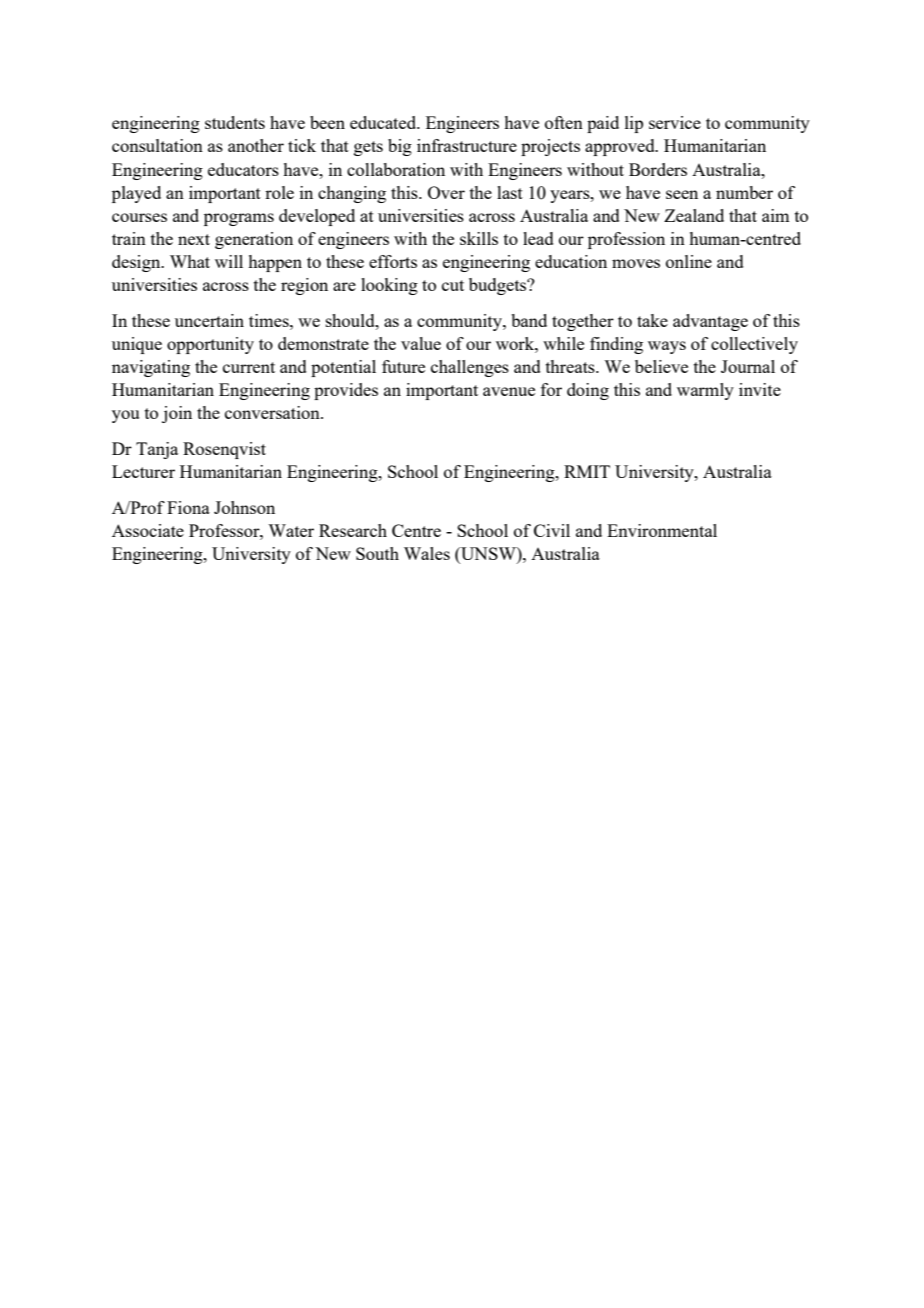 This document has width=924, height=1308. Describe the element at coordinates (479, 238) in the document. I see `skills` at that location.
